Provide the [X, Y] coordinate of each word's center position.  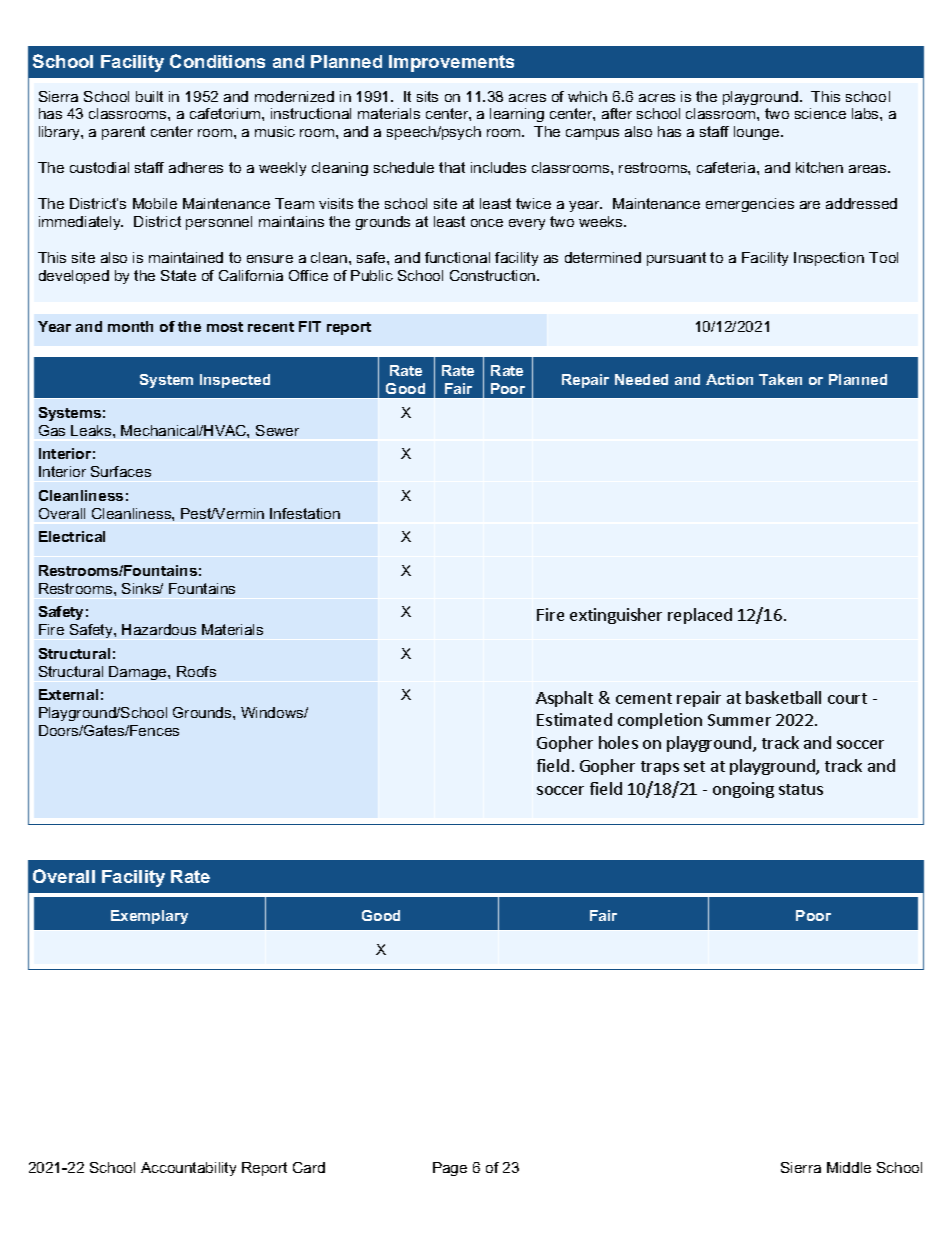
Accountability [188, 1169]
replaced [700, 616]
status [801, 789]
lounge [758, 133]
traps [660, 768]
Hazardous [159, 629]
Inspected [235, 381]
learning [517, 115]
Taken [780, 379]
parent [123, 133]
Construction [494, 275]
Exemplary [149, 917]
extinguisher [616, 616]
